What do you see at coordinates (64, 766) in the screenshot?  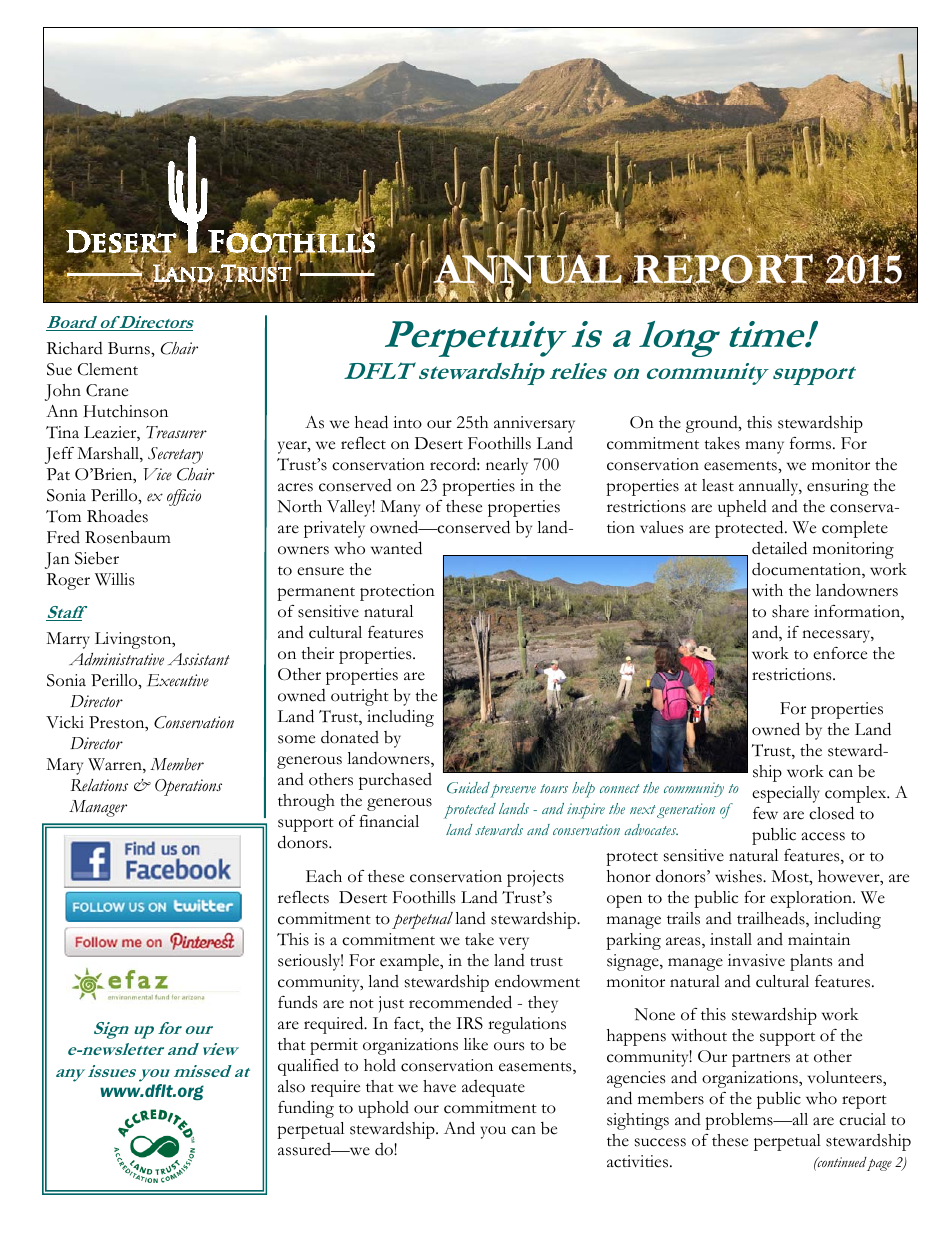 I see `Mary` at bounding box center [64, 766].
